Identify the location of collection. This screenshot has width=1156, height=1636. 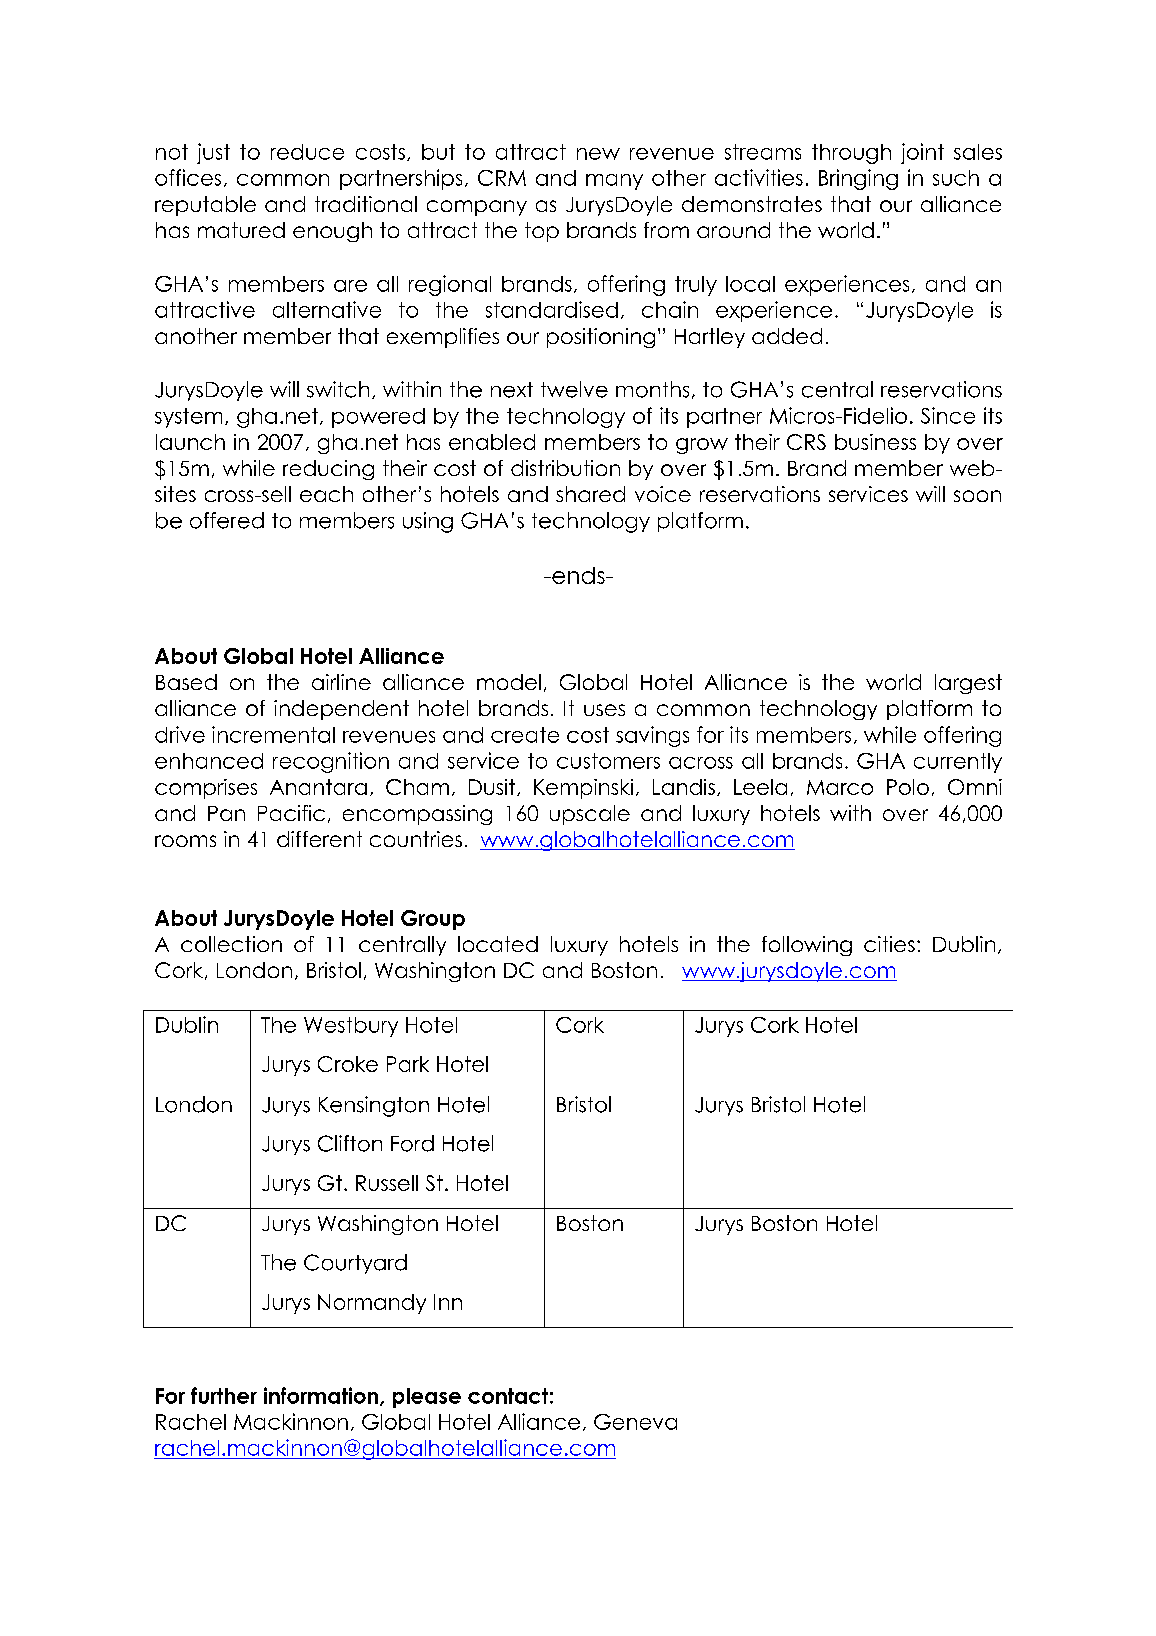
(231, 944).
